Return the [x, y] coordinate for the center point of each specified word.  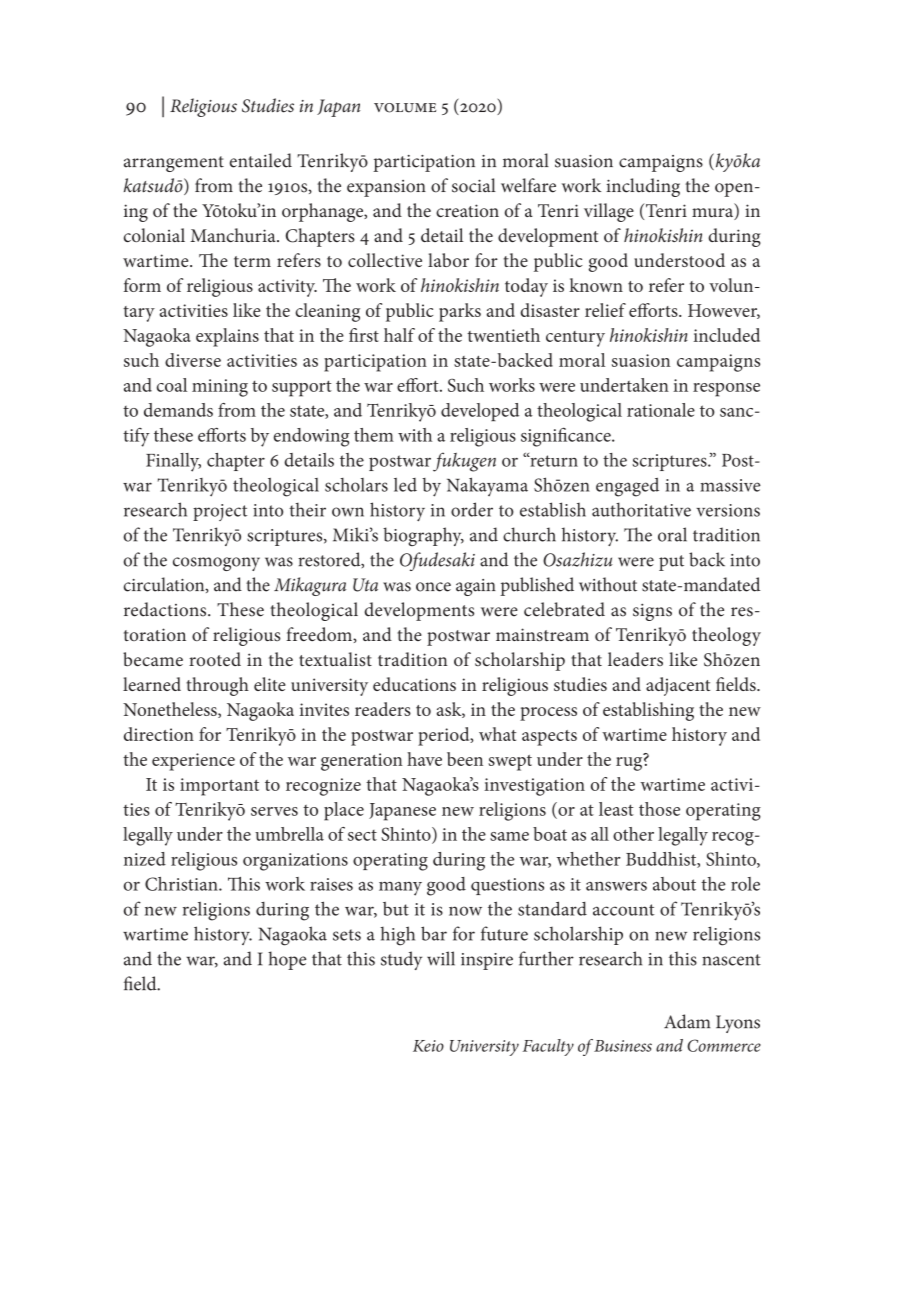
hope [287, 960]
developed [480, 412]
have [424, 759]
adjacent [678, 686]
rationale [661, 410]
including [643, 187]
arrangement [174, 164]
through [217, 686]
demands [178, 410]
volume [405, 108]
